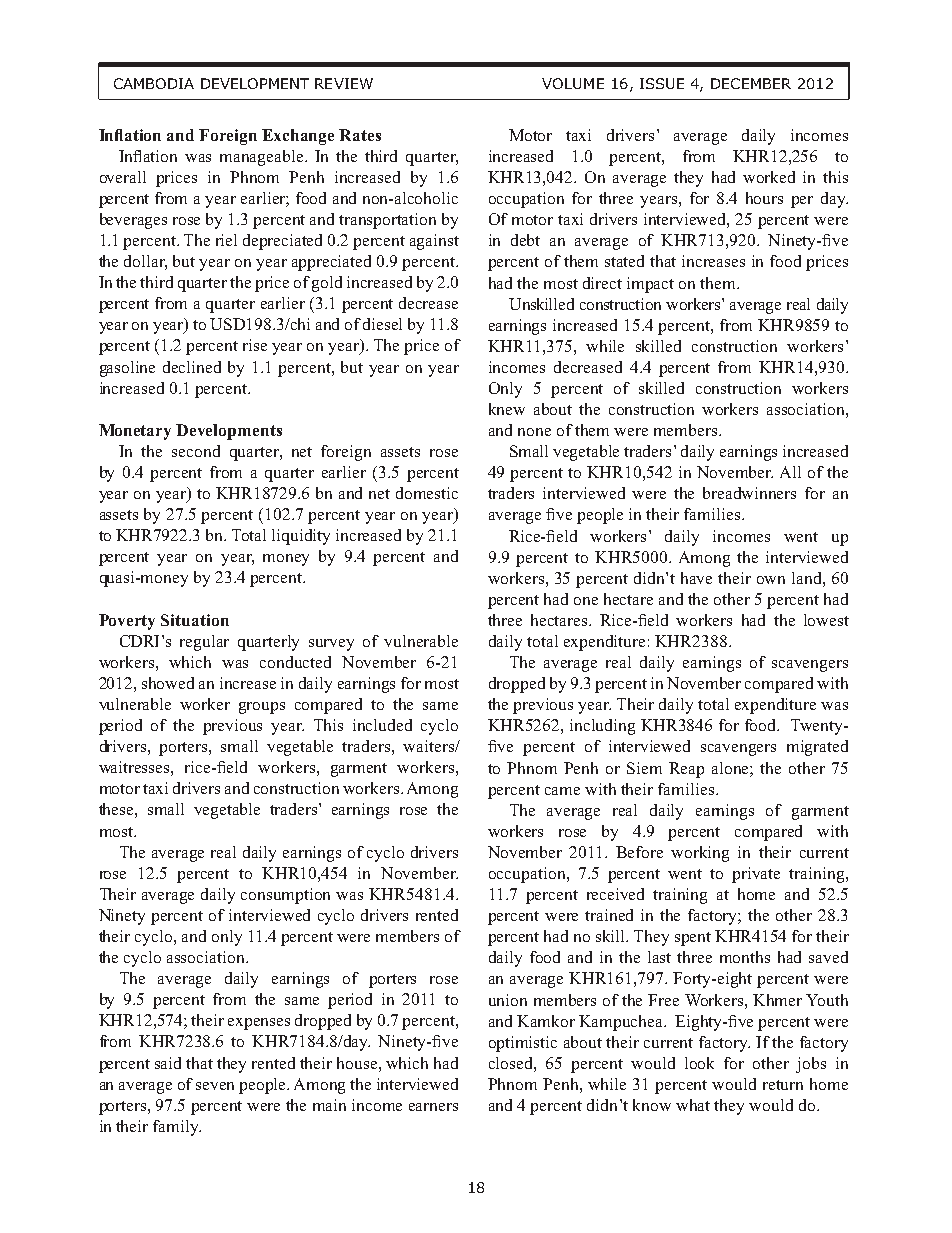  Describe the element at coordinates (573, 83) in the page. I see `VOLUME` at that location.
